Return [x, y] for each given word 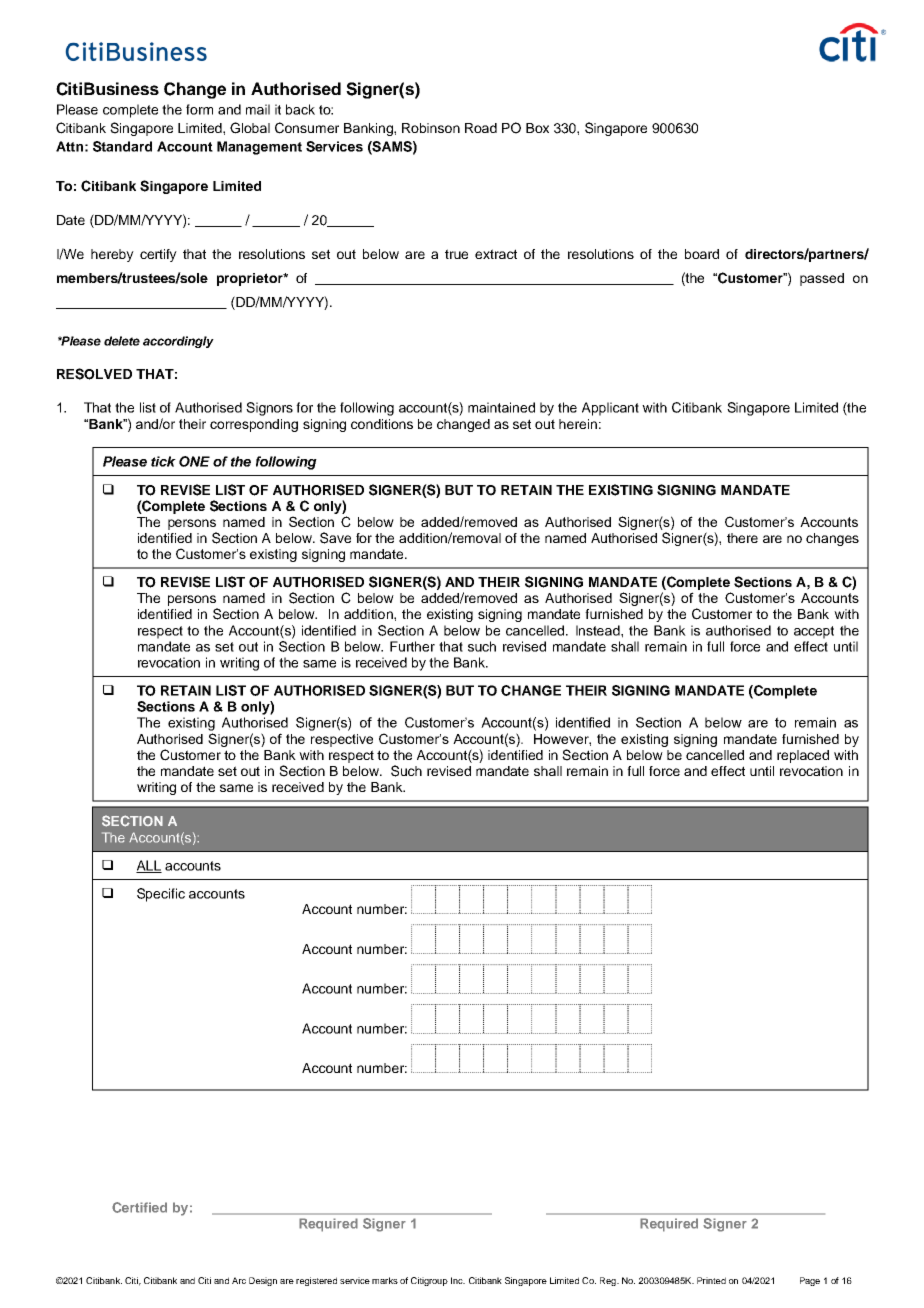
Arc [239, 1280]
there [742, 538]
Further [412, 646]
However [562, 740]
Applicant [610, 409]
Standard [122, 146]
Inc [458, 1280]
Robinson [431, 128]
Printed [711, 1280]
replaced [803, 756]
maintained [501, 407]
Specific [161, 895]
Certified [139, 1207]
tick [163, 461]
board [702, 254]
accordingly [178, 342]
